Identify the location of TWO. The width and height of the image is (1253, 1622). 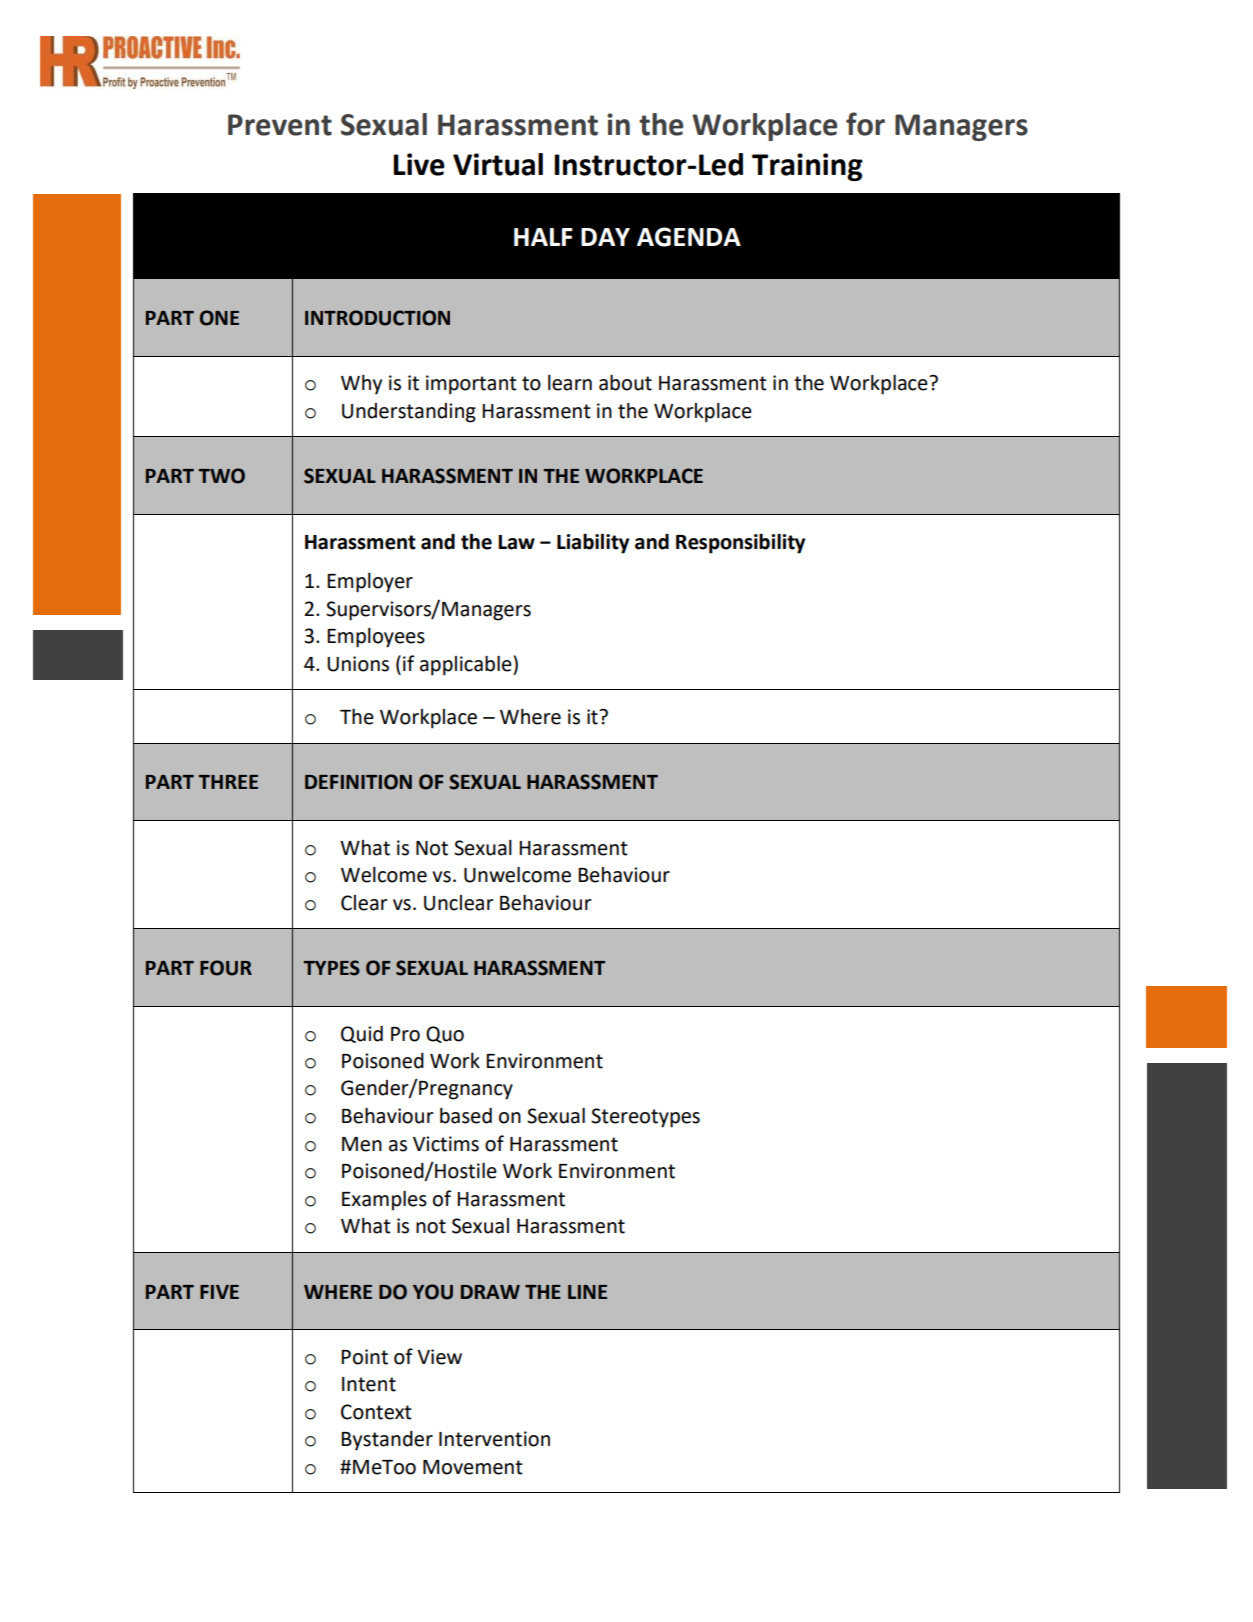
(221, 476).
